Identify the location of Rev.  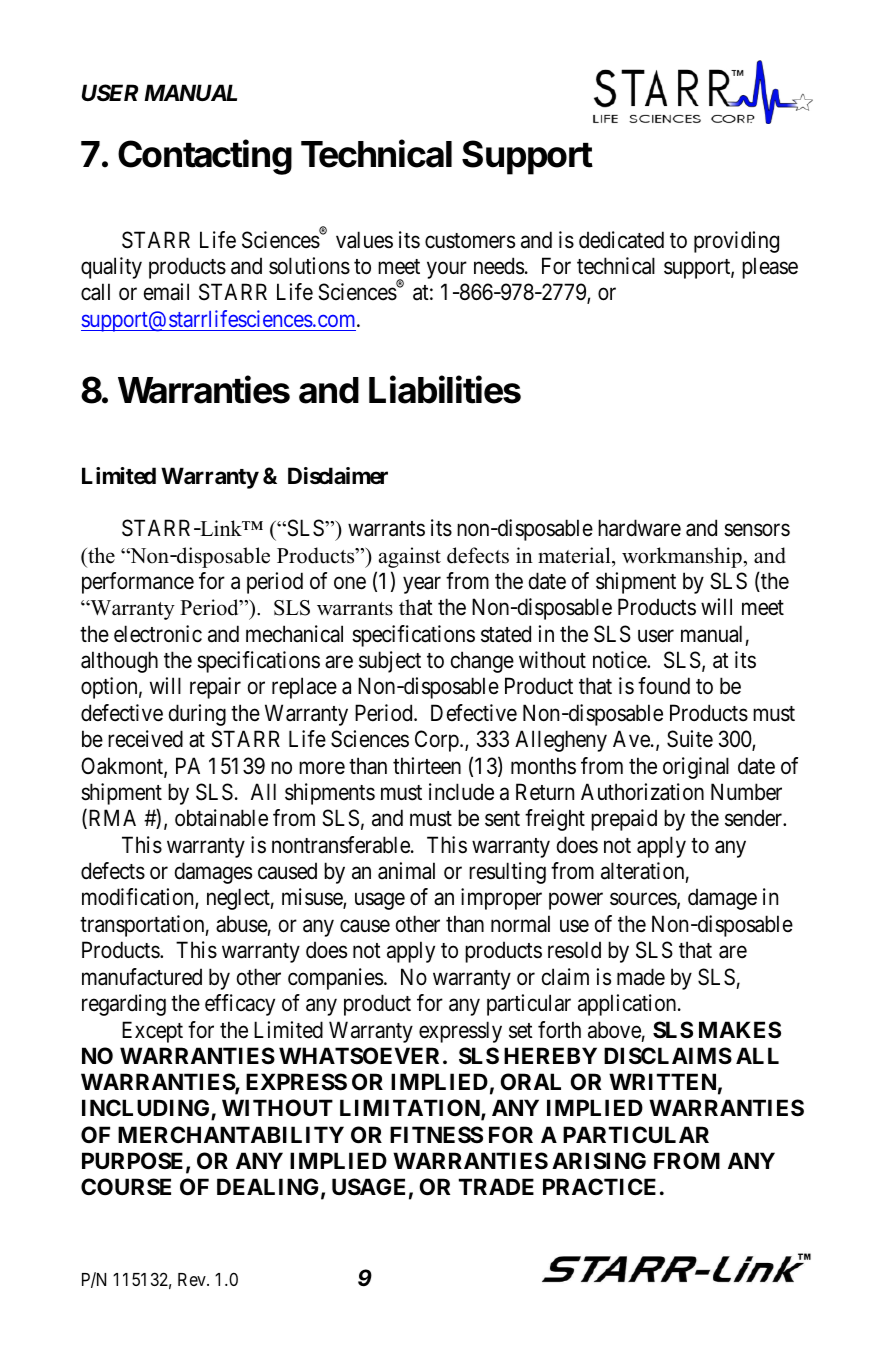
(193, 1279).
